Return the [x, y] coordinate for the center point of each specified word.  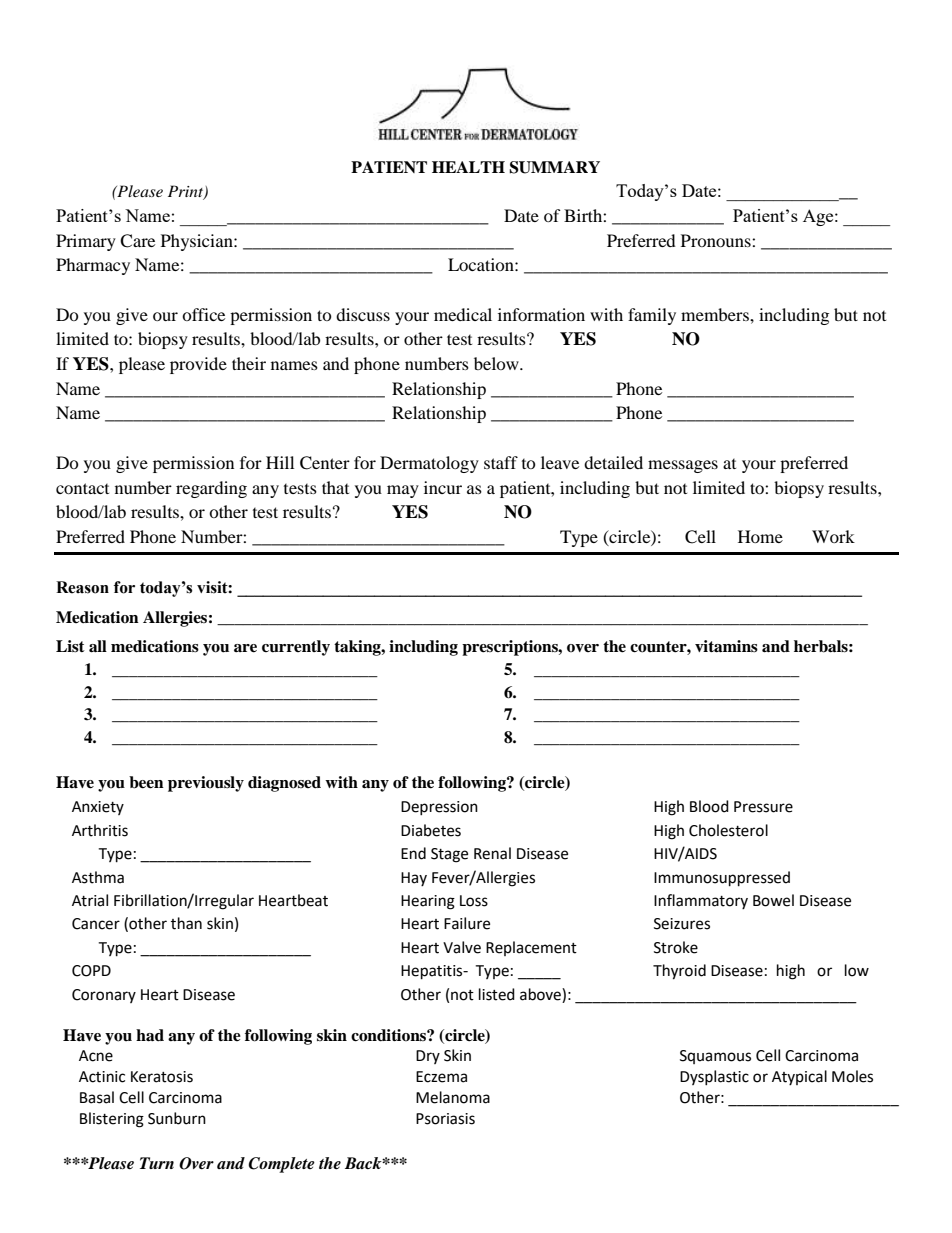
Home [760, 536]
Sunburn [177, 1118]
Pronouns [717, 240]
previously [206, 784]
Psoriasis [445, 1119]
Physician [198, 242]
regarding [211, 489]
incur [443, 487]
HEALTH [468, 167]
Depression [439, 808]
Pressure [763, 807]
